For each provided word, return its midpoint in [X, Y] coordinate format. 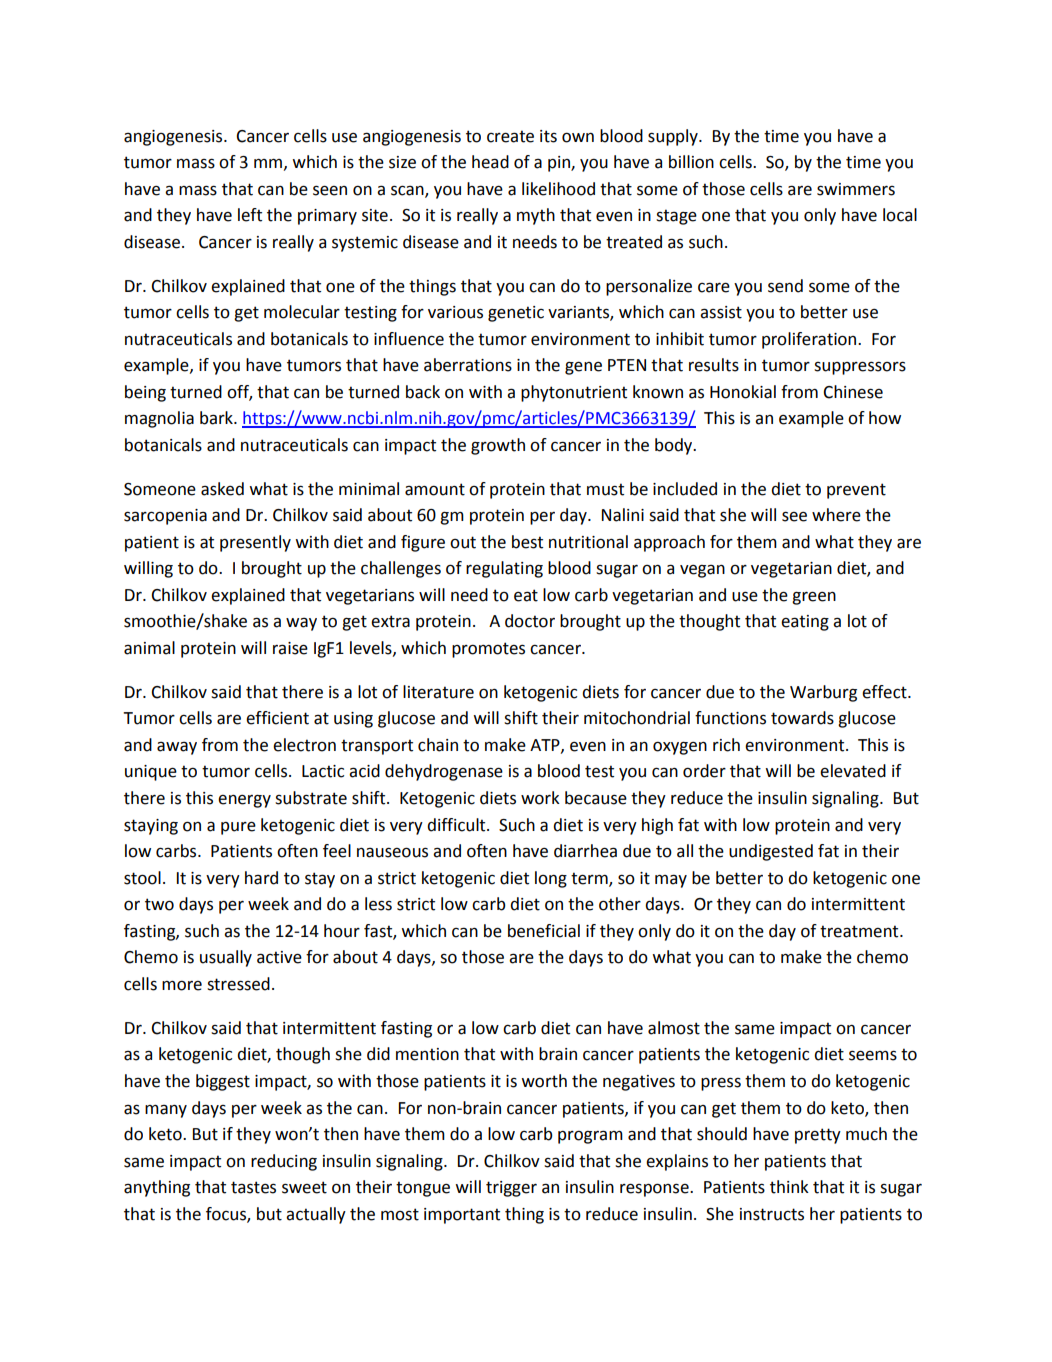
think [789, 1187]
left [250, 215]
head [490, 162]
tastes [253, 1187]
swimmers [856, 189]
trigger [511, 1189]
